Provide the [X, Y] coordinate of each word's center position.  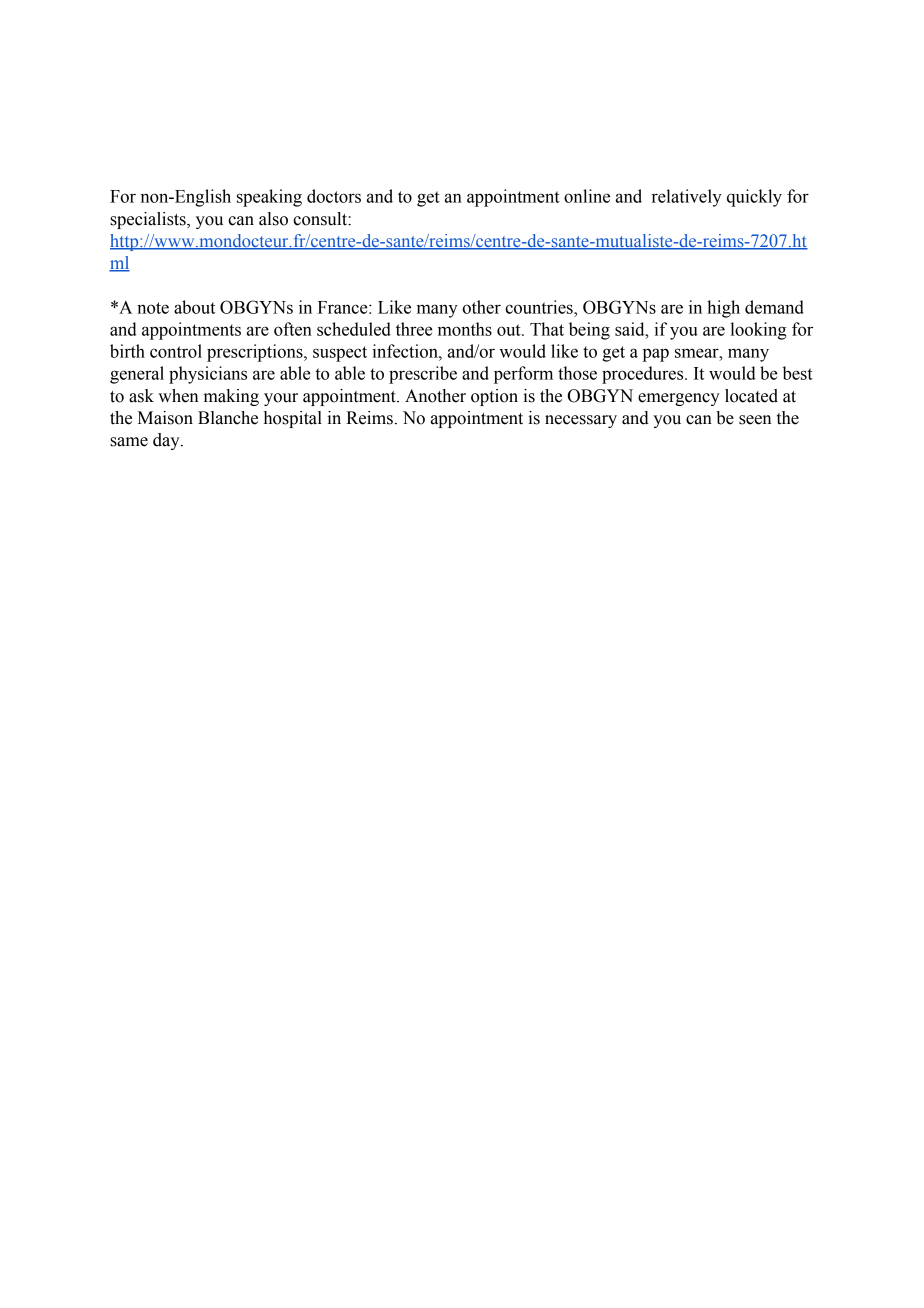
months [465, 329]
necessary [581, 421]
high [723, 309]
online [587, 196]
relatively [687, 198]
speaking [269, 198]
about [194, 307]
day [167, 441]
